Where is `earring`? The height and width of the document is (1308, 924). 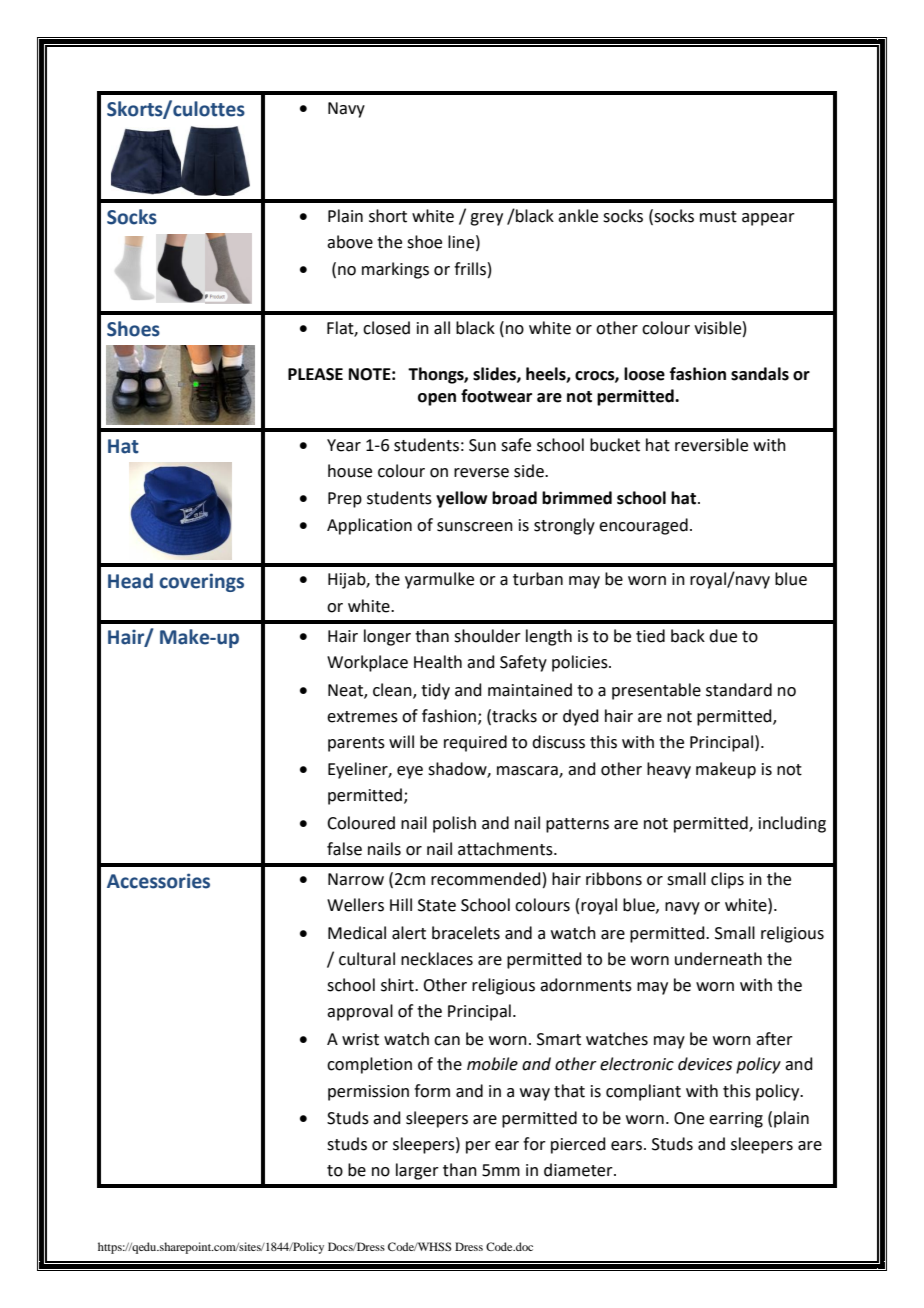 earring is located at coordinates (736, 1120).
